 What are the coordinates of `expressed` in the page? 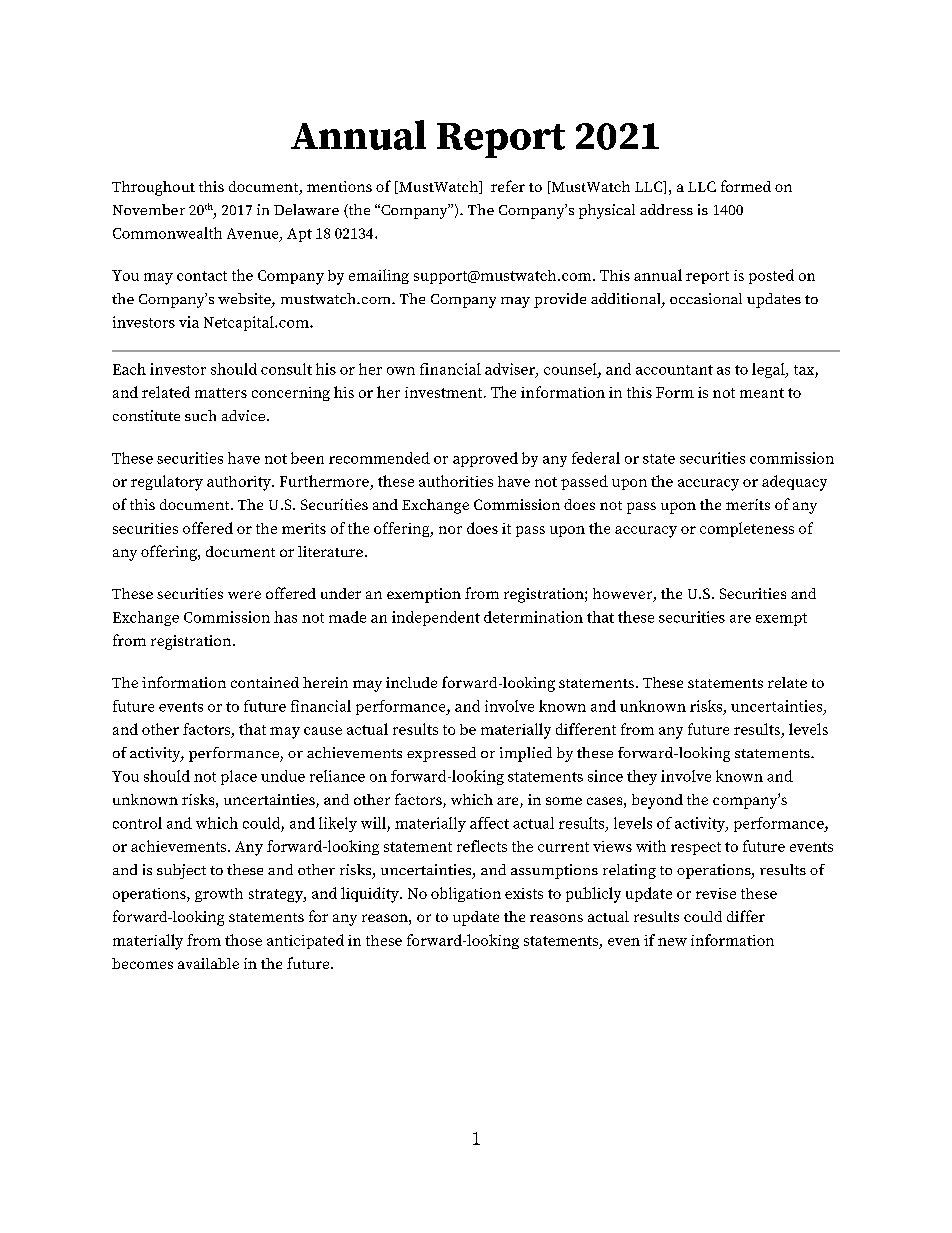 It's located at (441, 754).
